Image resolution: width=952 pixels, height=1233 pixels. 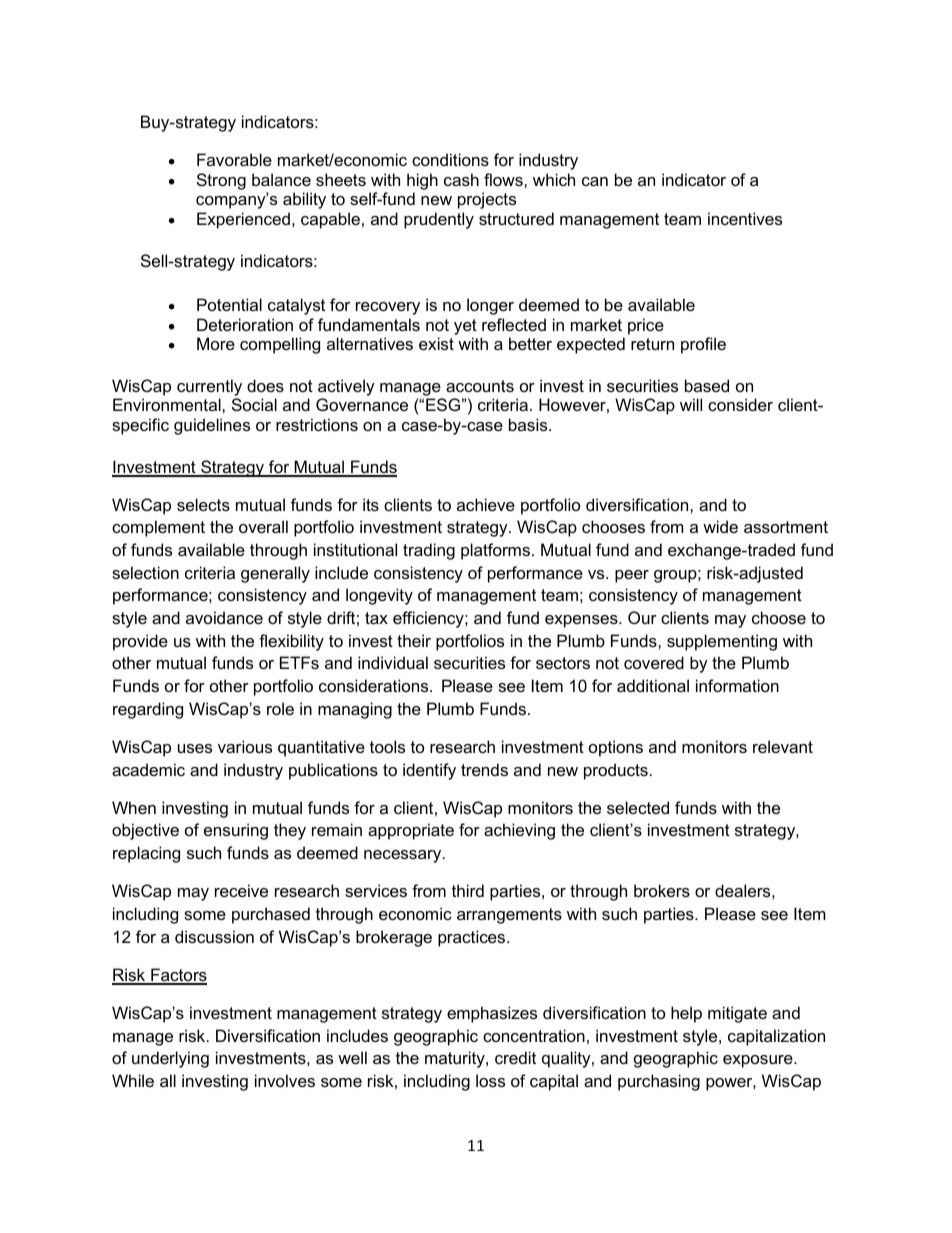 I want to click on cash, so click(x=461, y=179).
